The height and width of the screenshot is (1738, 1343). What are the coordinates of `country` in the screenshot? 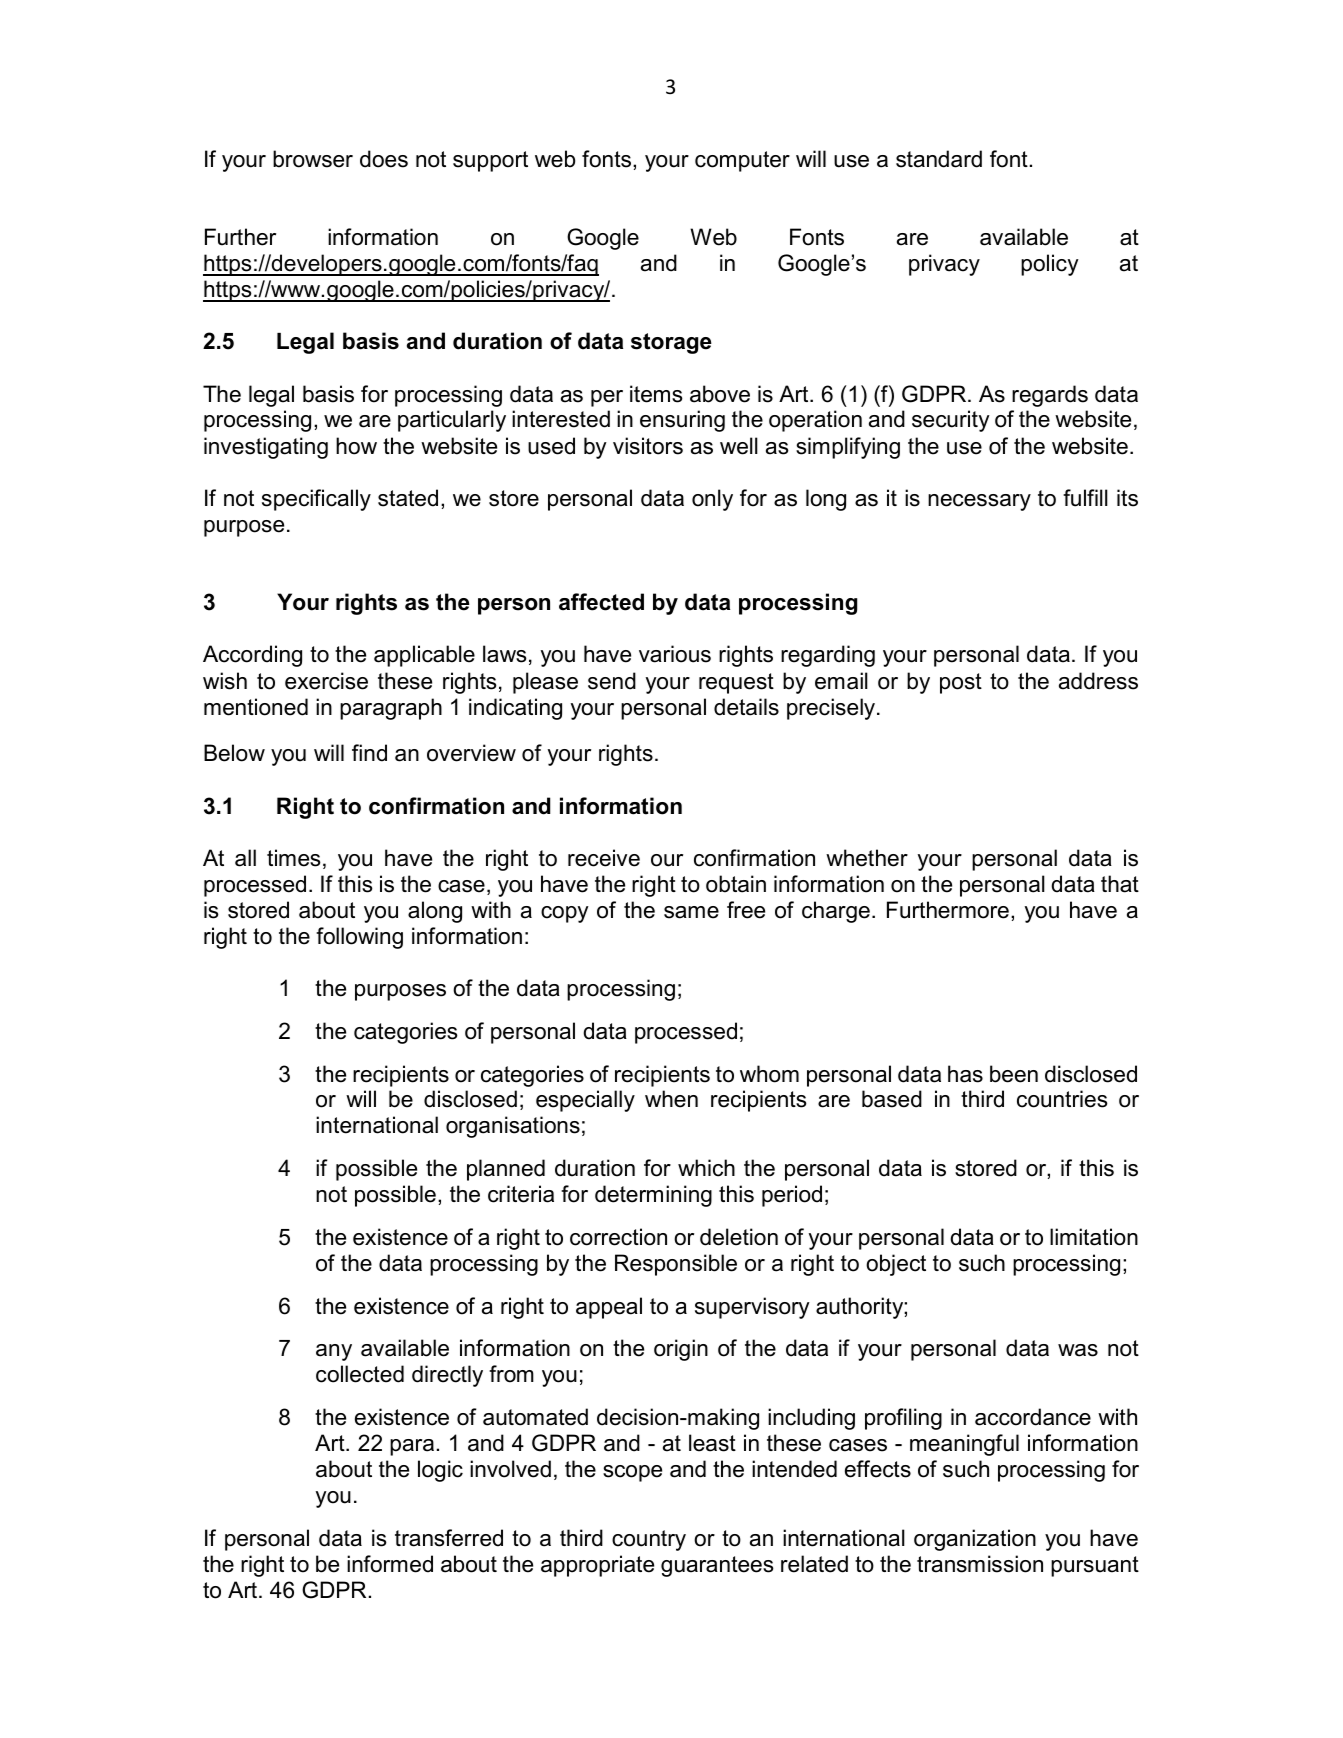 It's located at (649, 1540).
